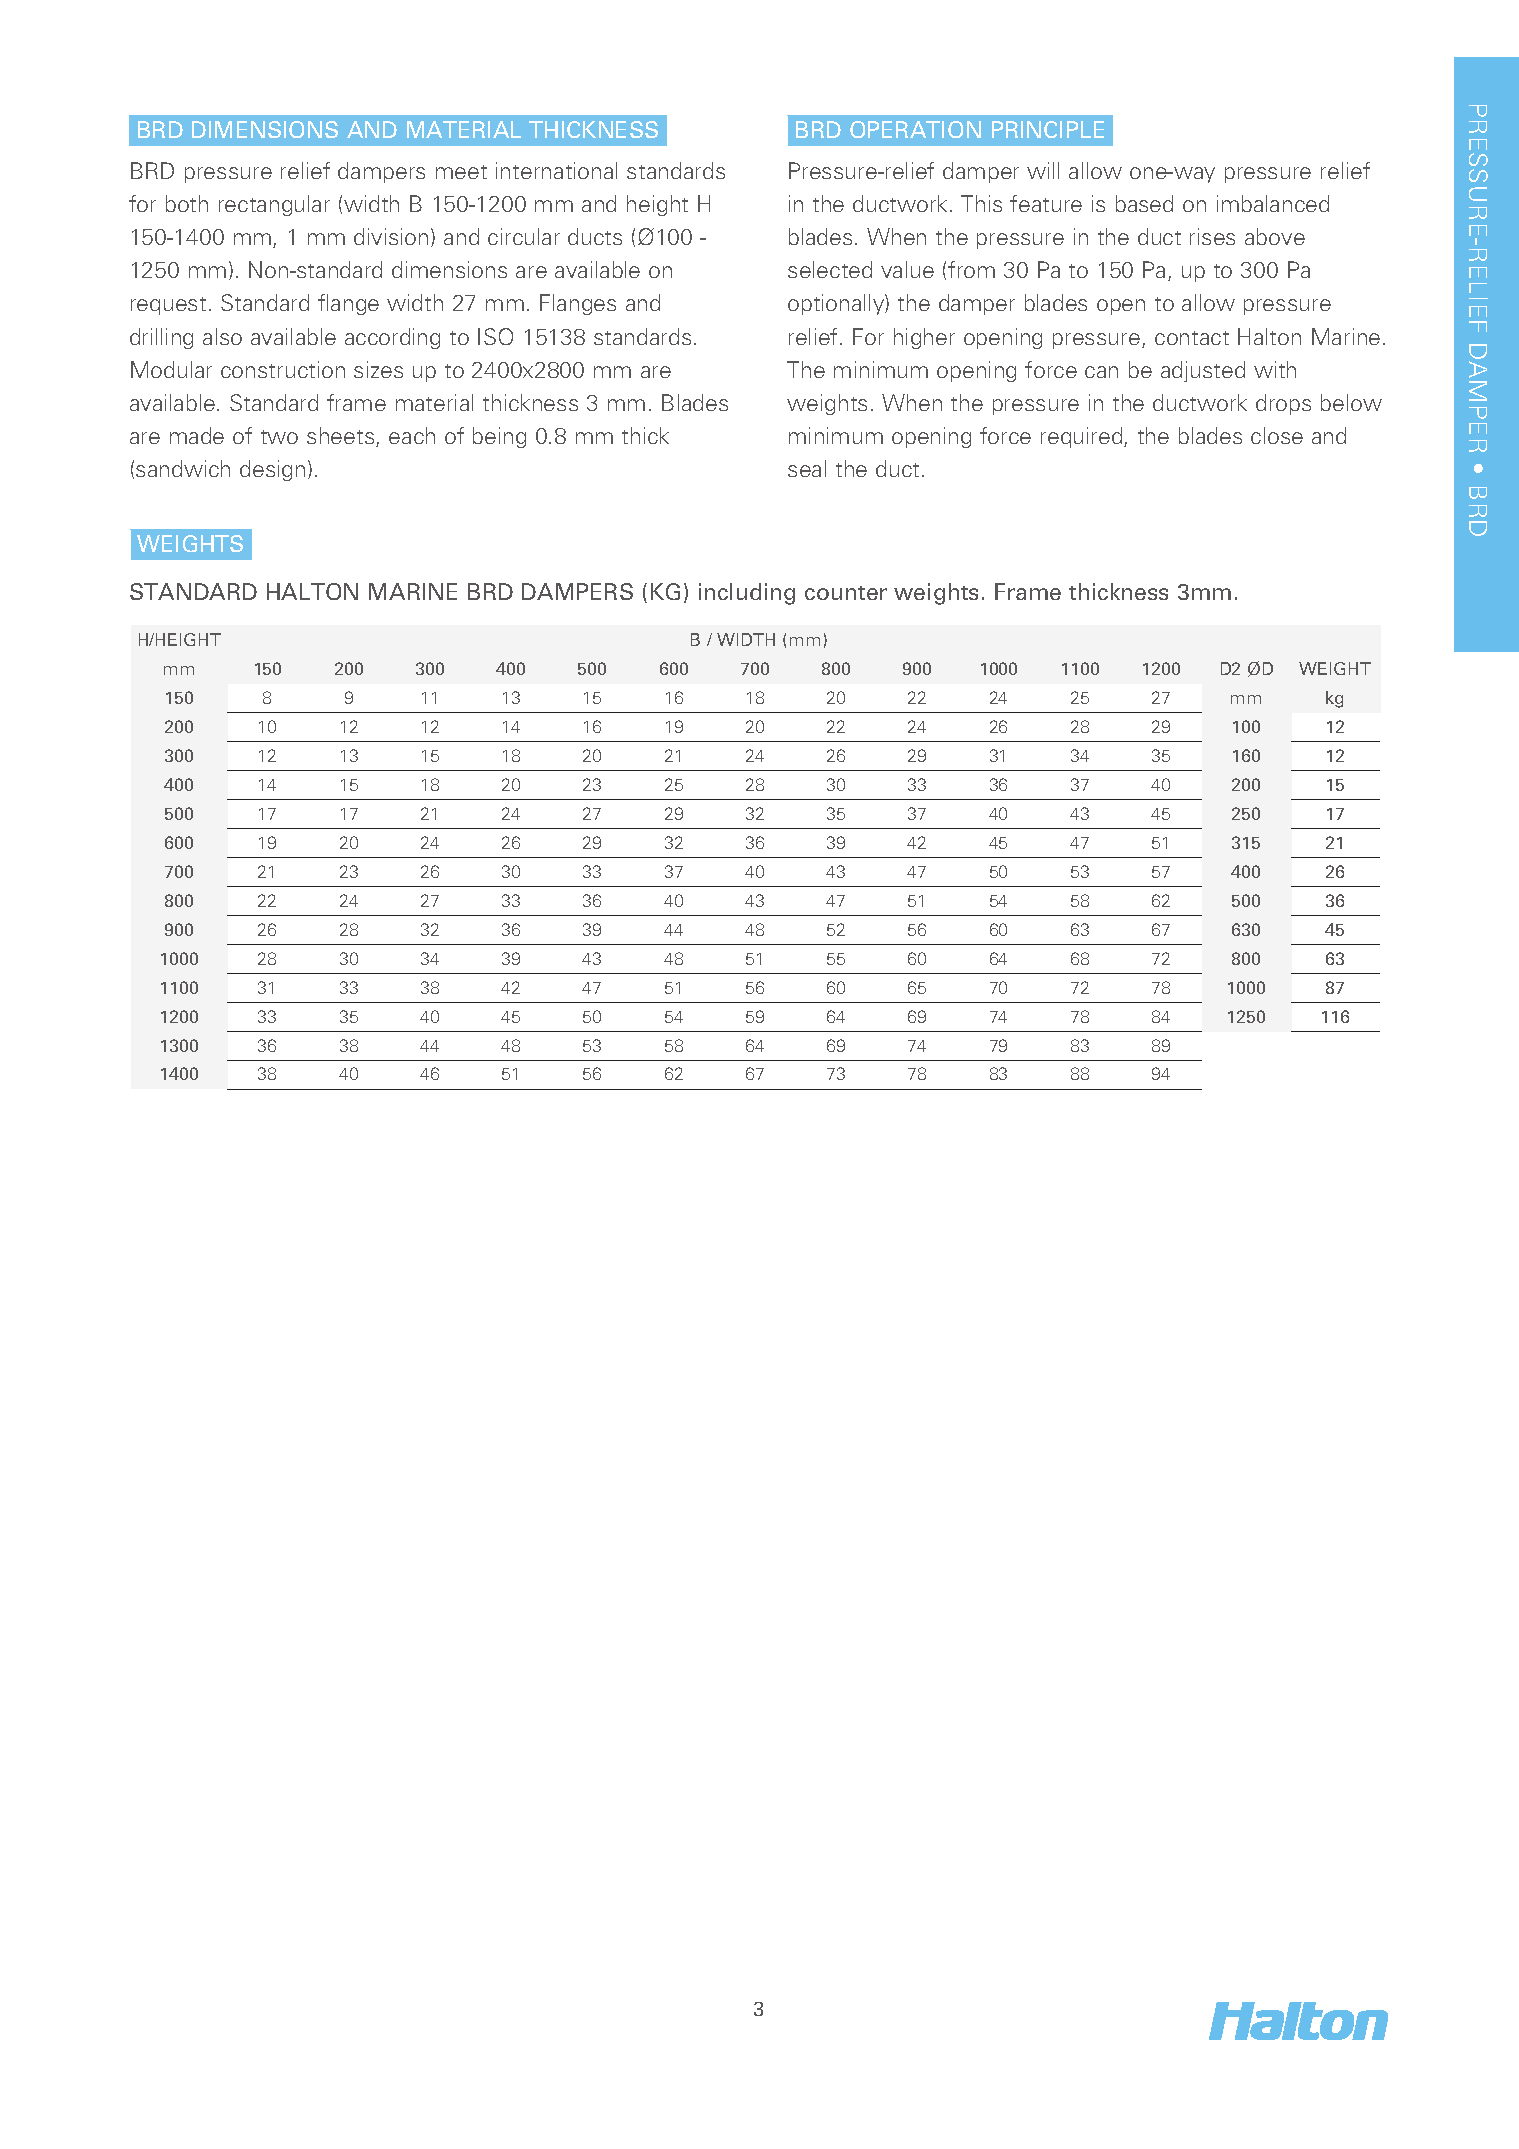 This screenshot has width=1519, height=2149. Describe the element at coordinates (461, 172) in the screenshot. I see `meet` at that location.
